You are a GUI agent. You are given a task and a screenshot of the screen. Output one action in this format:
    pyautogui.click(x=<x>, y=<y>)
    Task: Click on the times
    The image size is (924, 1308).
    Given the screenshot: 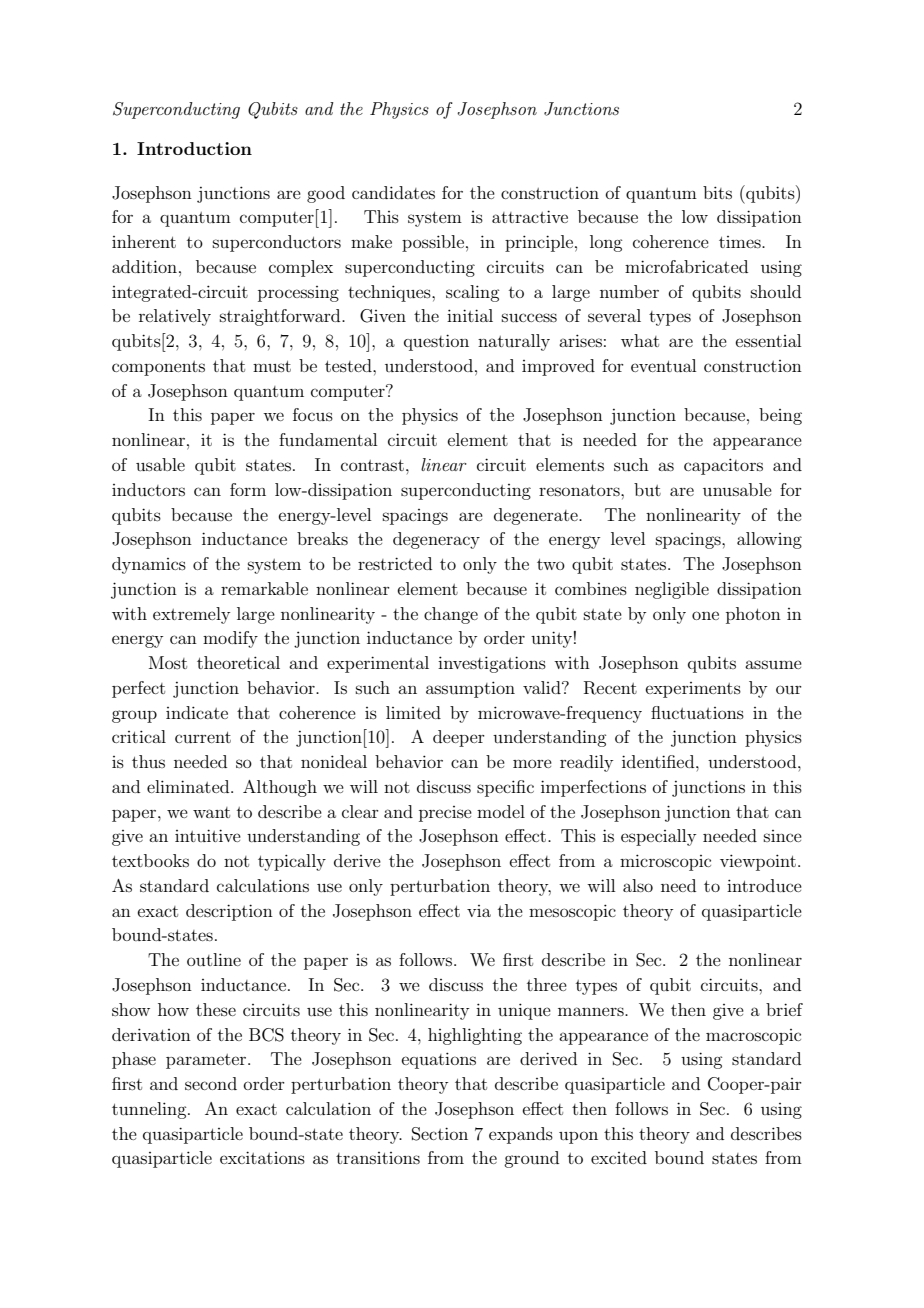 What is the action you would take?
    pyautogui.click(x=741, y=242)
